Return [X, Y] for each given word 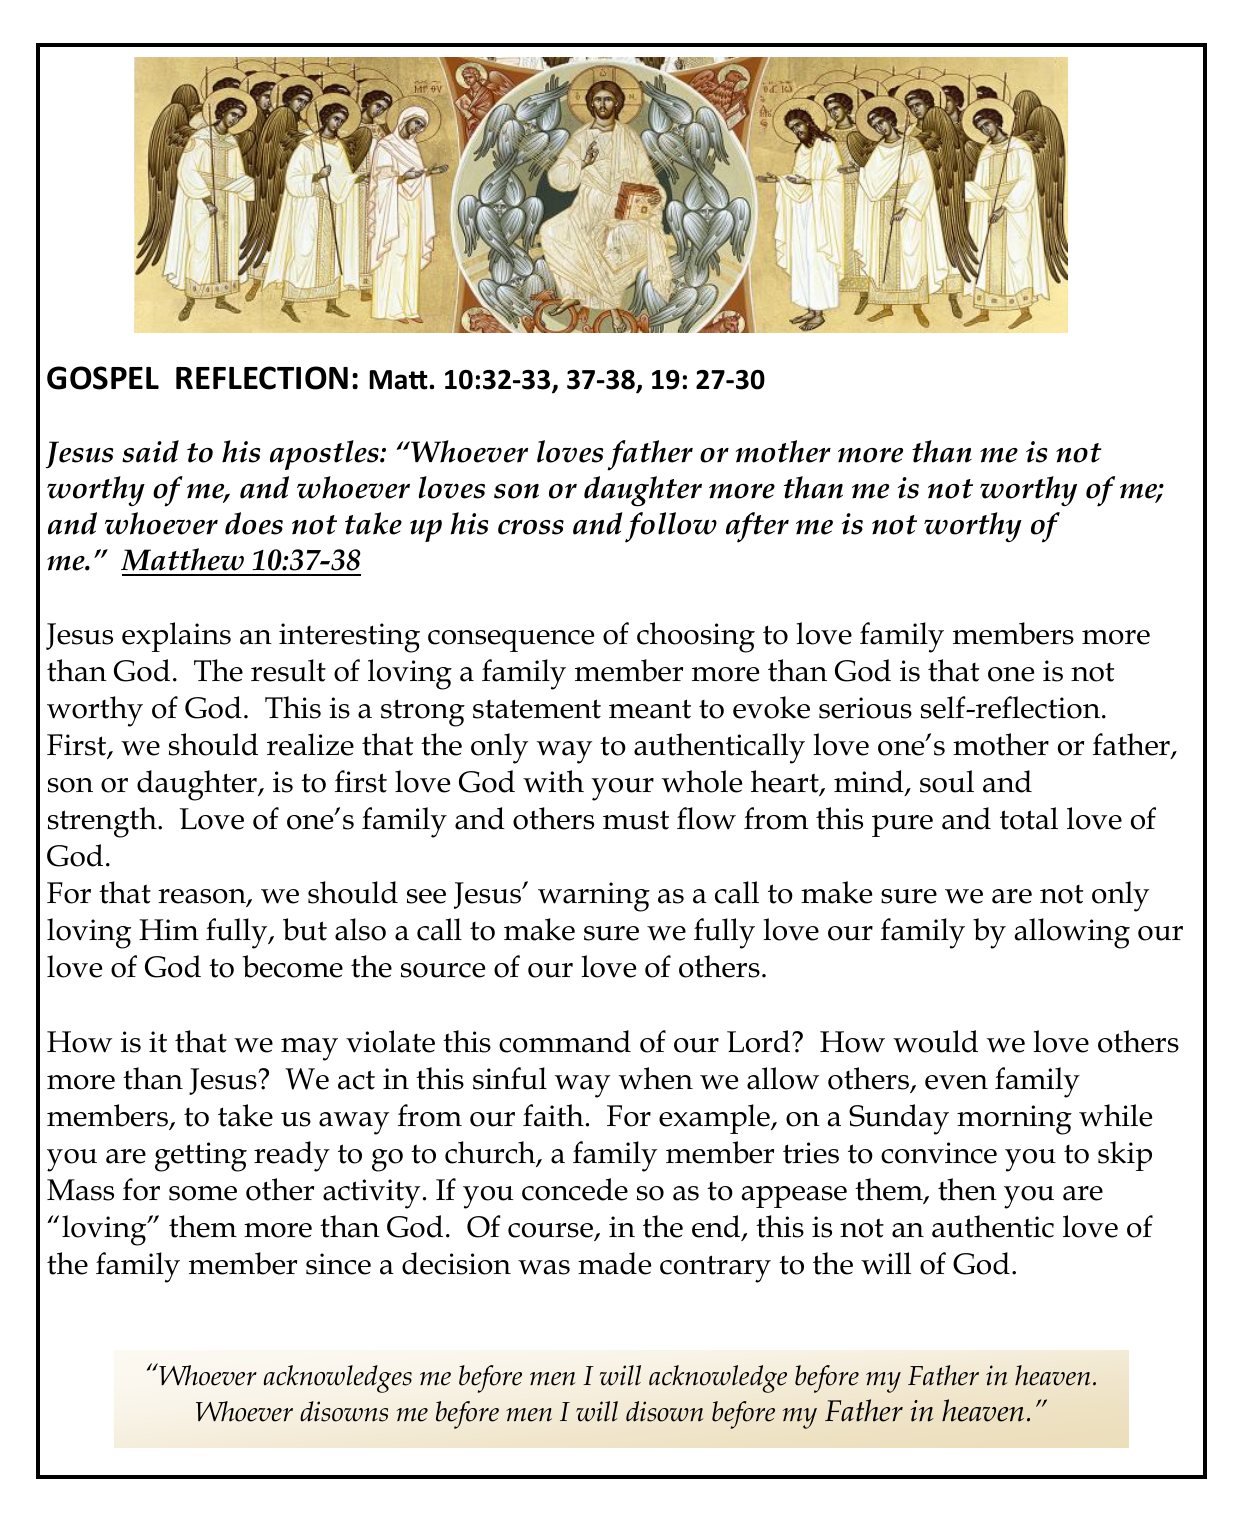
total [1029, 818]
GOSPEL [103, 378]
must [636, 820]
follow [671, 527]
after [757, 527]
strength [103, 822]
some [203, 1193]
